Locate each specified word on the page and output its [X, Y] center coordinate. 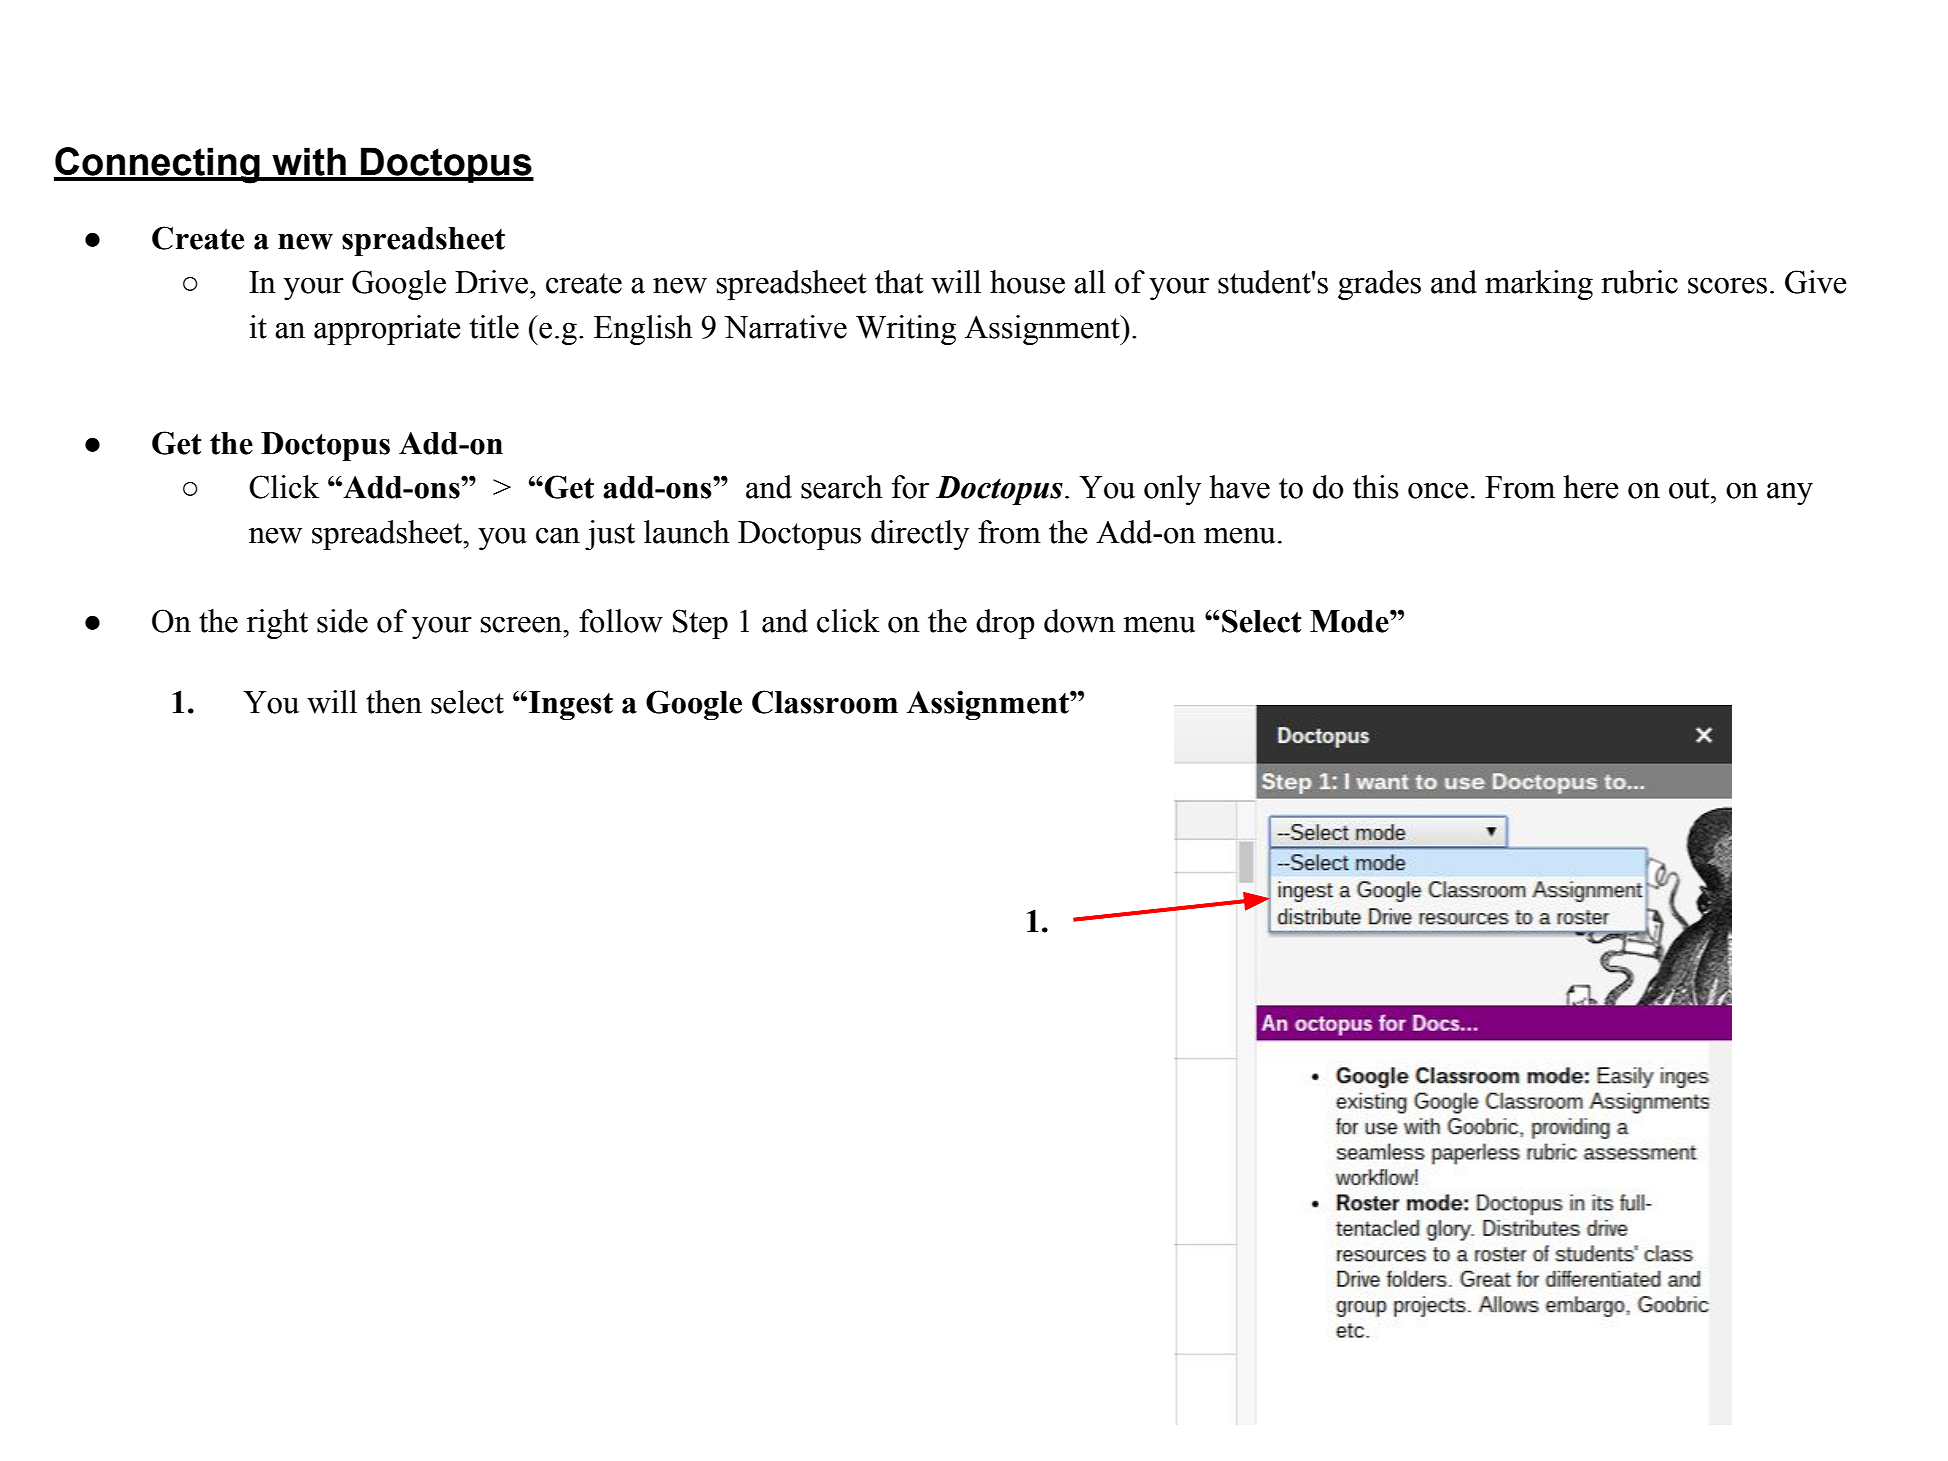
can [558, 535]
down [1079, 621]
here [1591, 487]
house [1027, 282]
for [910, 487]
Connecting [158, 165]
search [842, 487]
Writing [906, 330]
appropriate [387, 330]
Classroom [825, 702]
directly [920, 535]
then [394, 702]
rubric [1639, 282]
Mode [1350, 621]
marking [1539, 285]
